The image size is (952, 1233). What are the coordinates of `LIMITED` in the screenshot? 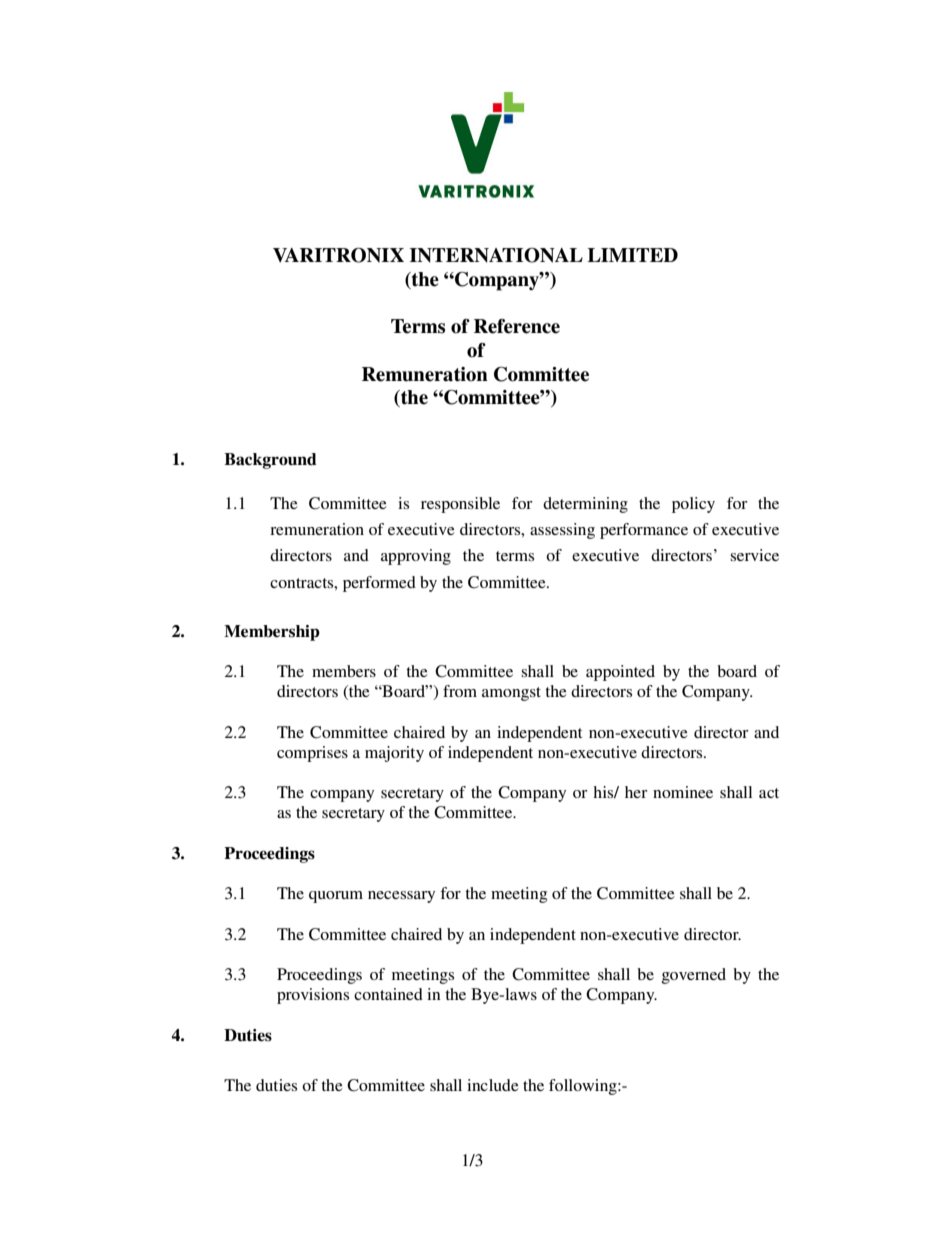 It's located at (632, 255).
